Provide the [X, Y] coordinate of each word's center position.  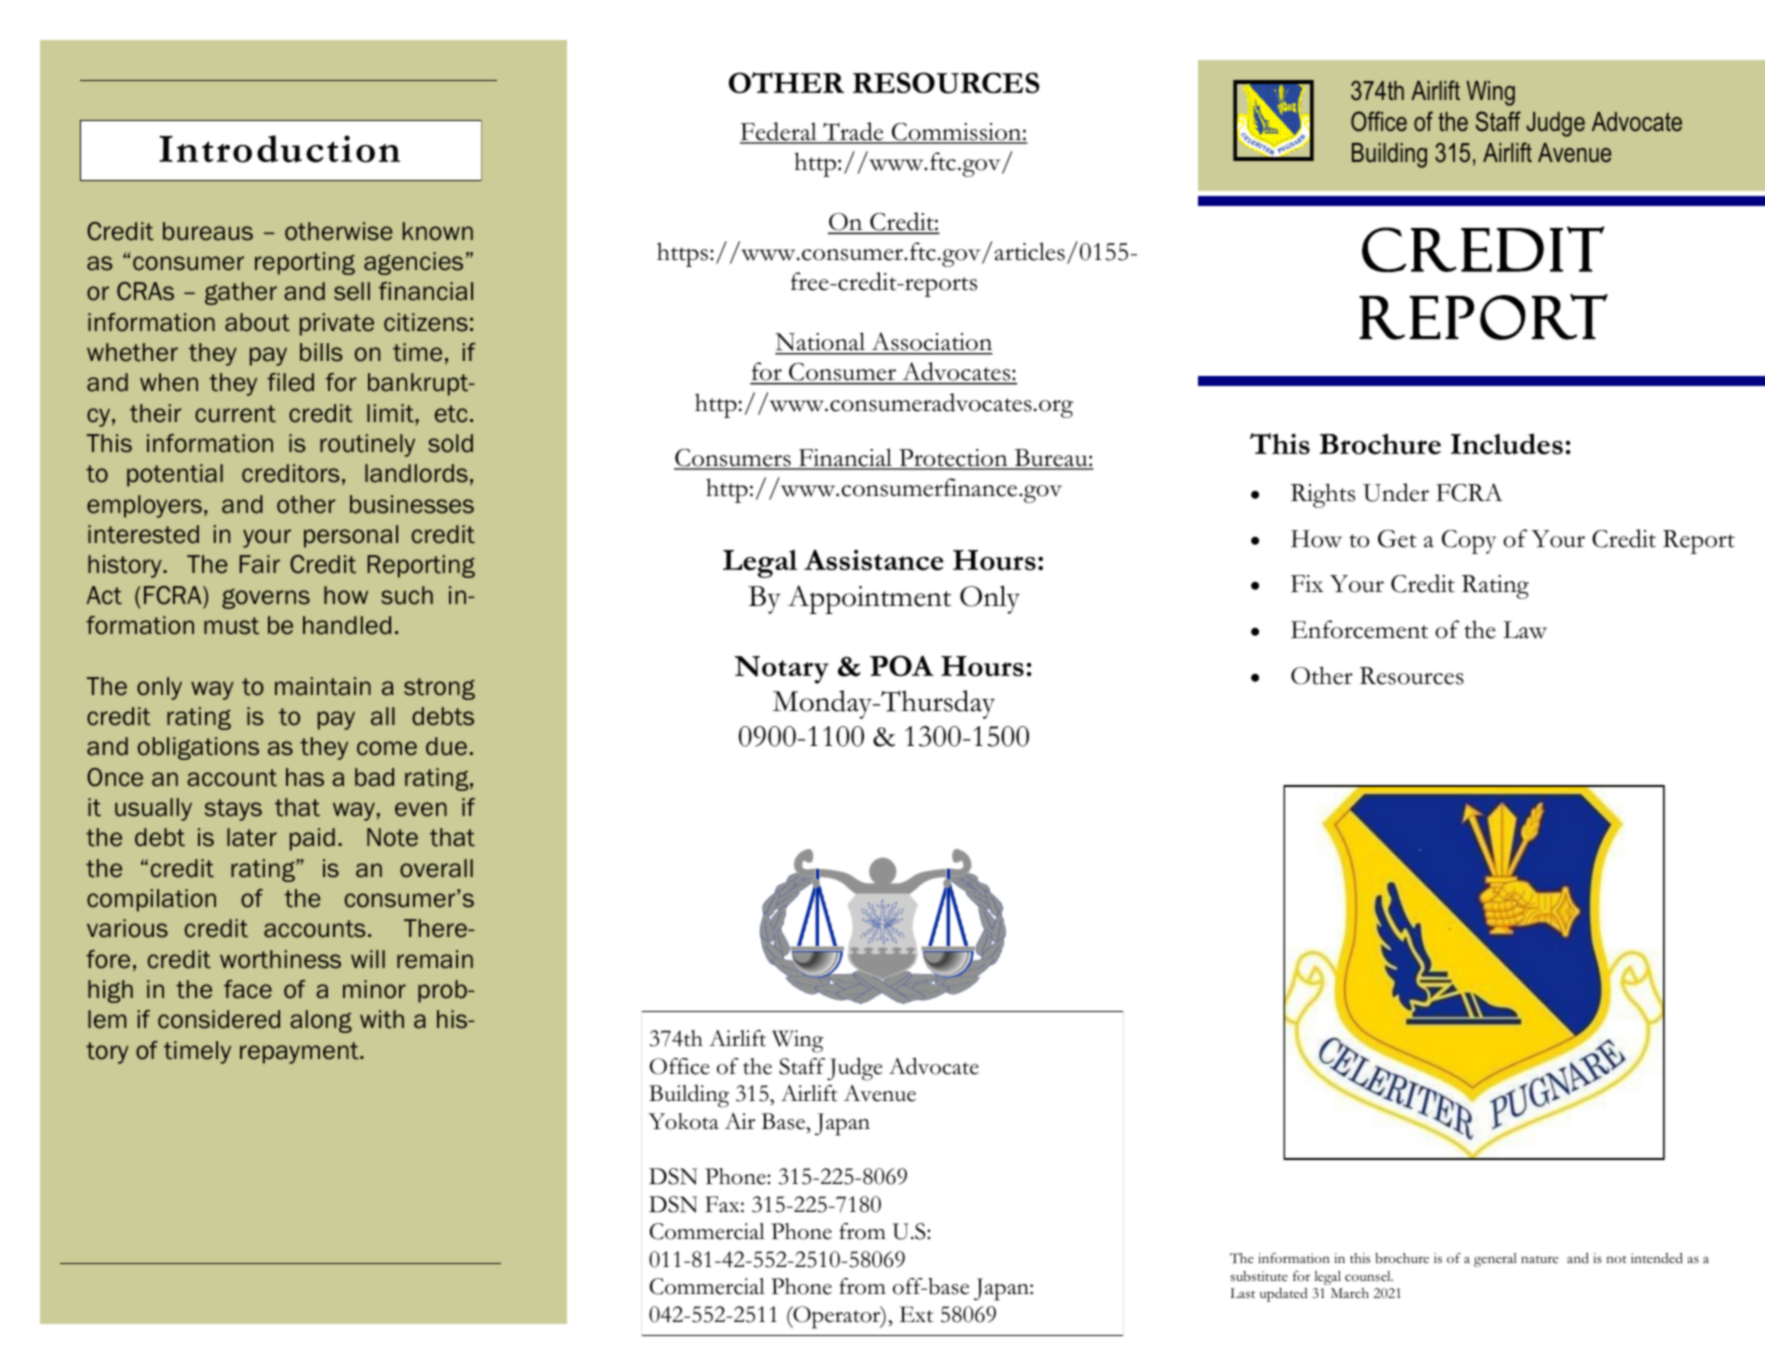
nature [1539, 1259]
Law [1525, 630]
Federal [779, 132]
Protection [953, 459]
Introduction [279, 149]
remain [435, 959]
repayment [300, 1053]
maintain [323, 686]
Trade [853, 132]
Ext [916, 1314]
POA [902, 665]
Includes [1507, 444]
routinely [367, 445]
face [248, 989]
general [1495, 1260]
